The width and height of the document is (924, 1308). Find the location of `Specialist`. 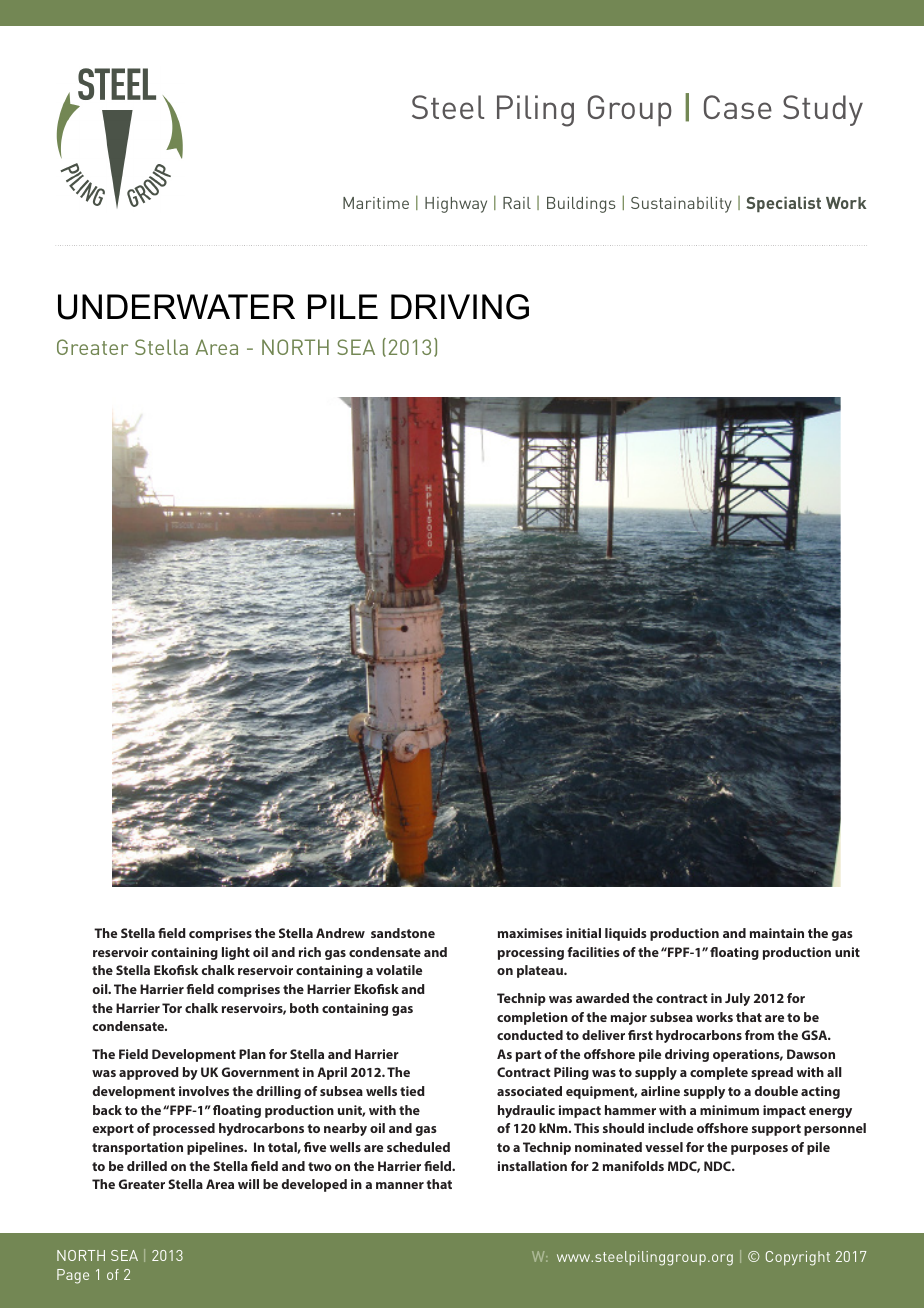

Specialist is located at coordinates (783, 204).
